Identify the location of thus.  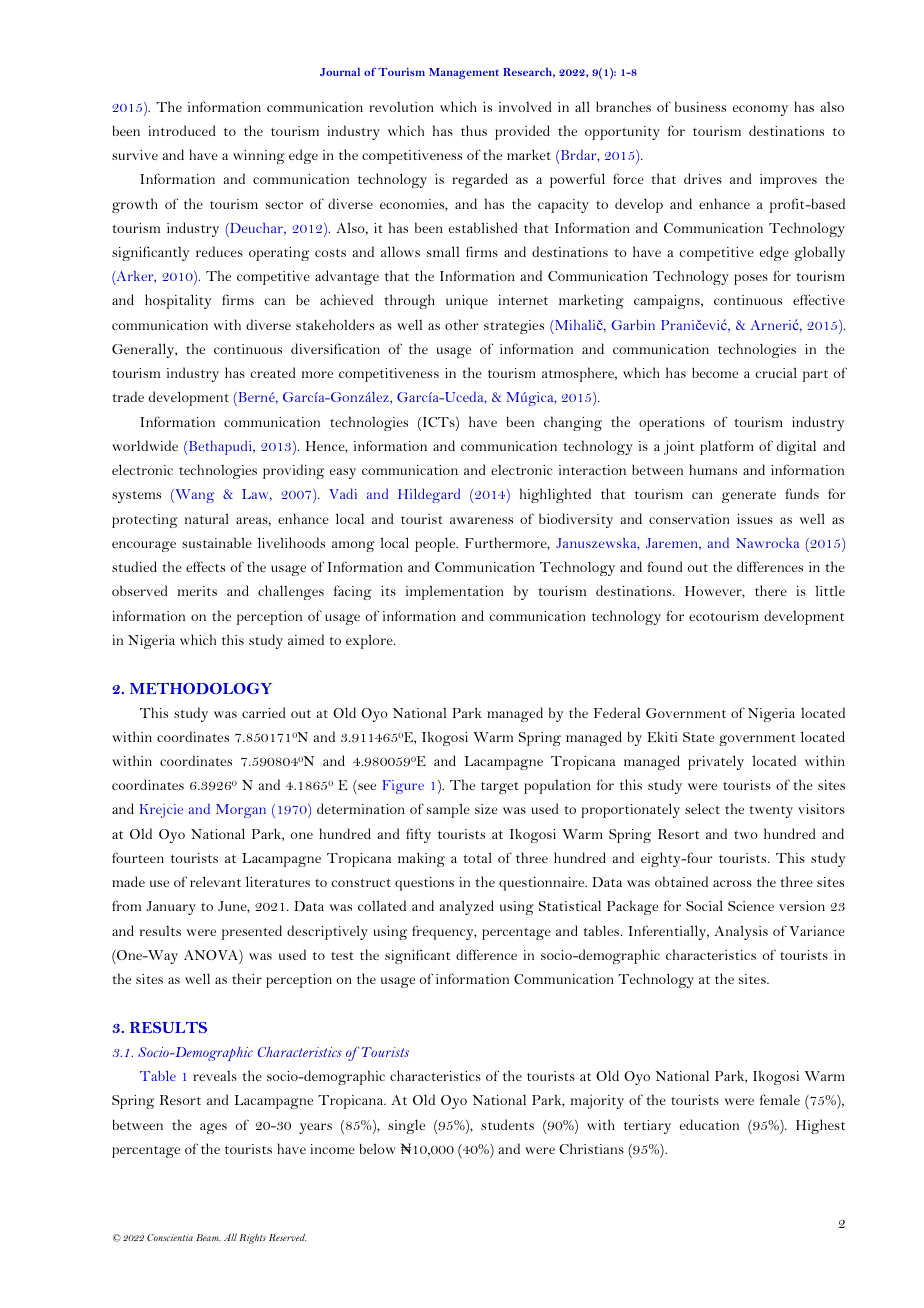
(474, 130).
